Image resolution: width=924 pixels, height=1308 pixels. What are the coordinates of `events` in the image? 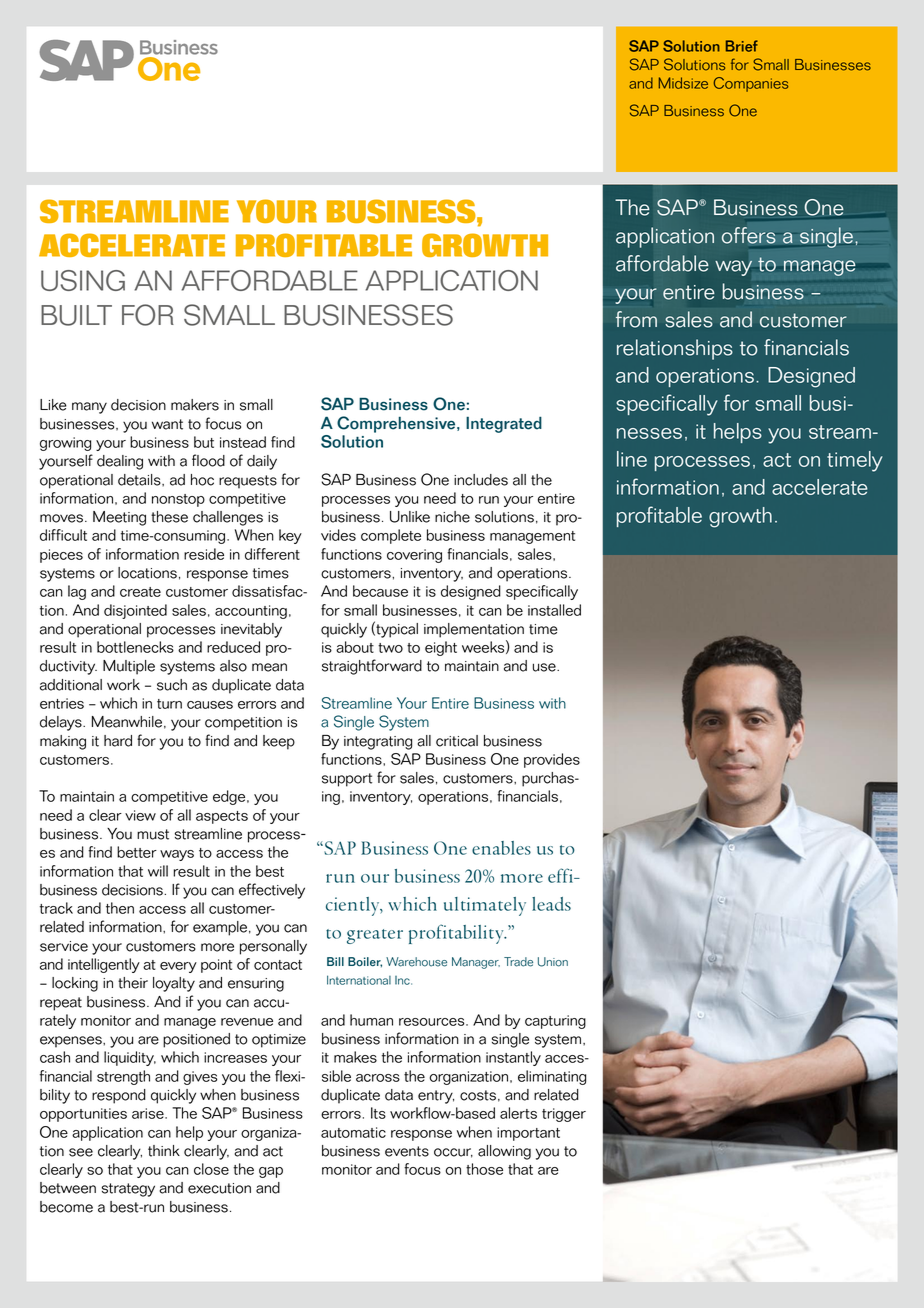 It's located at (407, 1151).
